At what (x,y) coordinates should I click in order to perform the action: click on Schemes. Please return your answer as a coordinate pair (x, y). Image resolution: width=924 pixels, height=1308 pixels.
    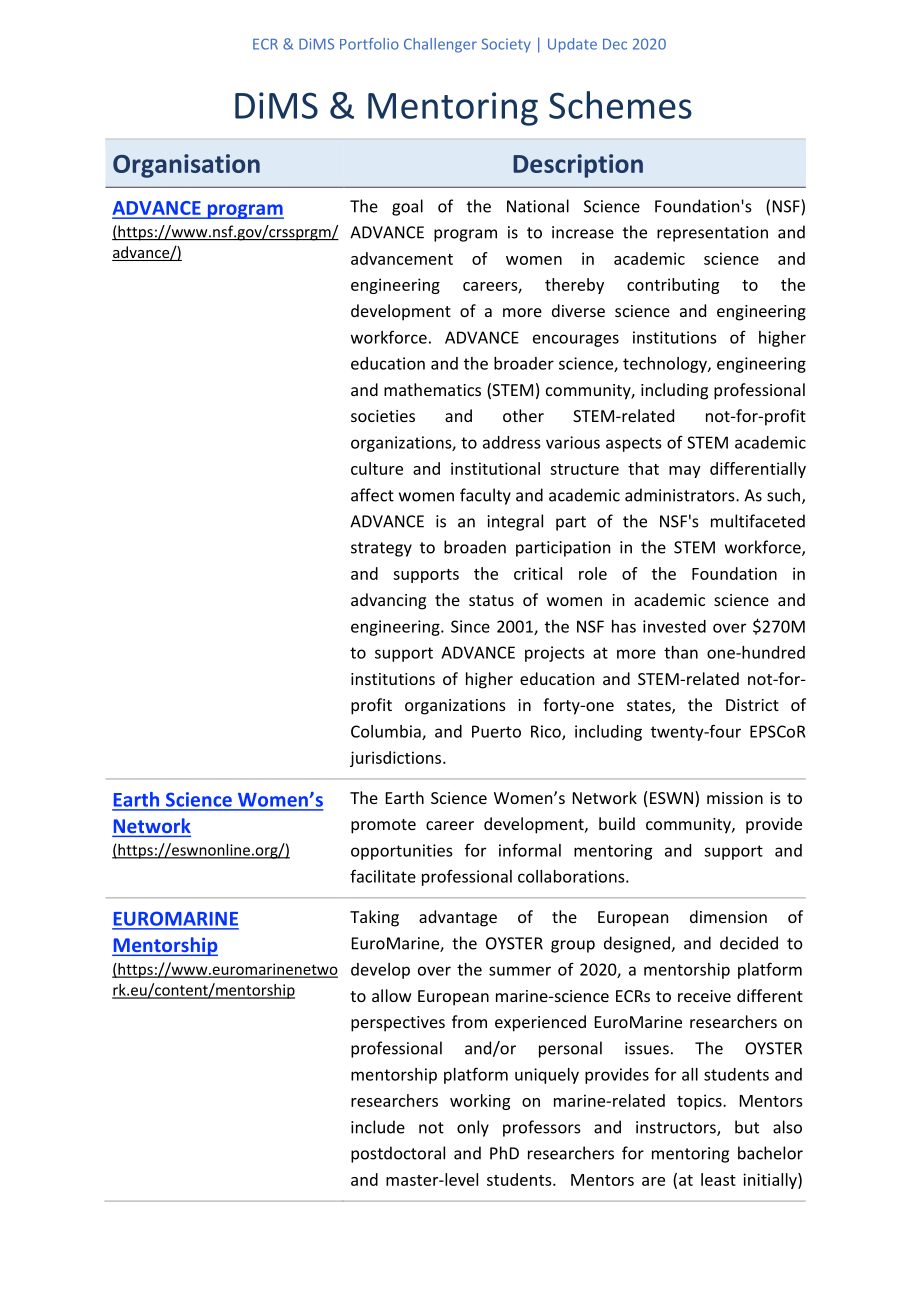
    Looking at the image, I should click on (620, 105).
